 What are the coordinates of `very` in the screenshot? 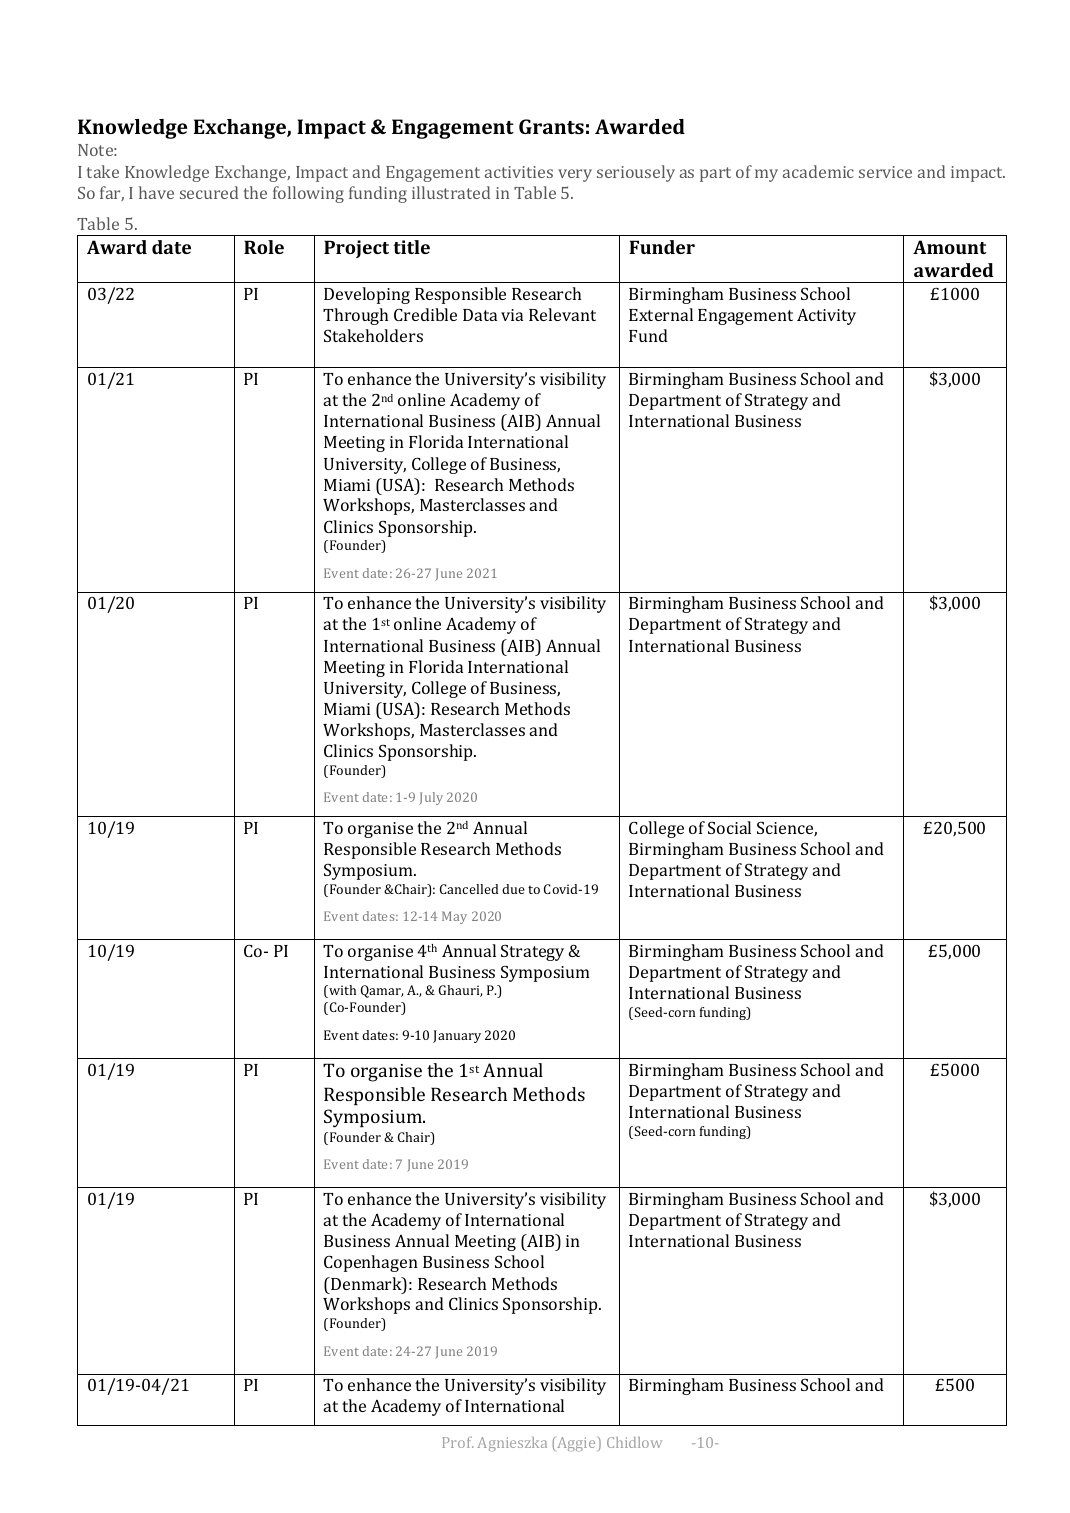 It's located at (575, 175).
